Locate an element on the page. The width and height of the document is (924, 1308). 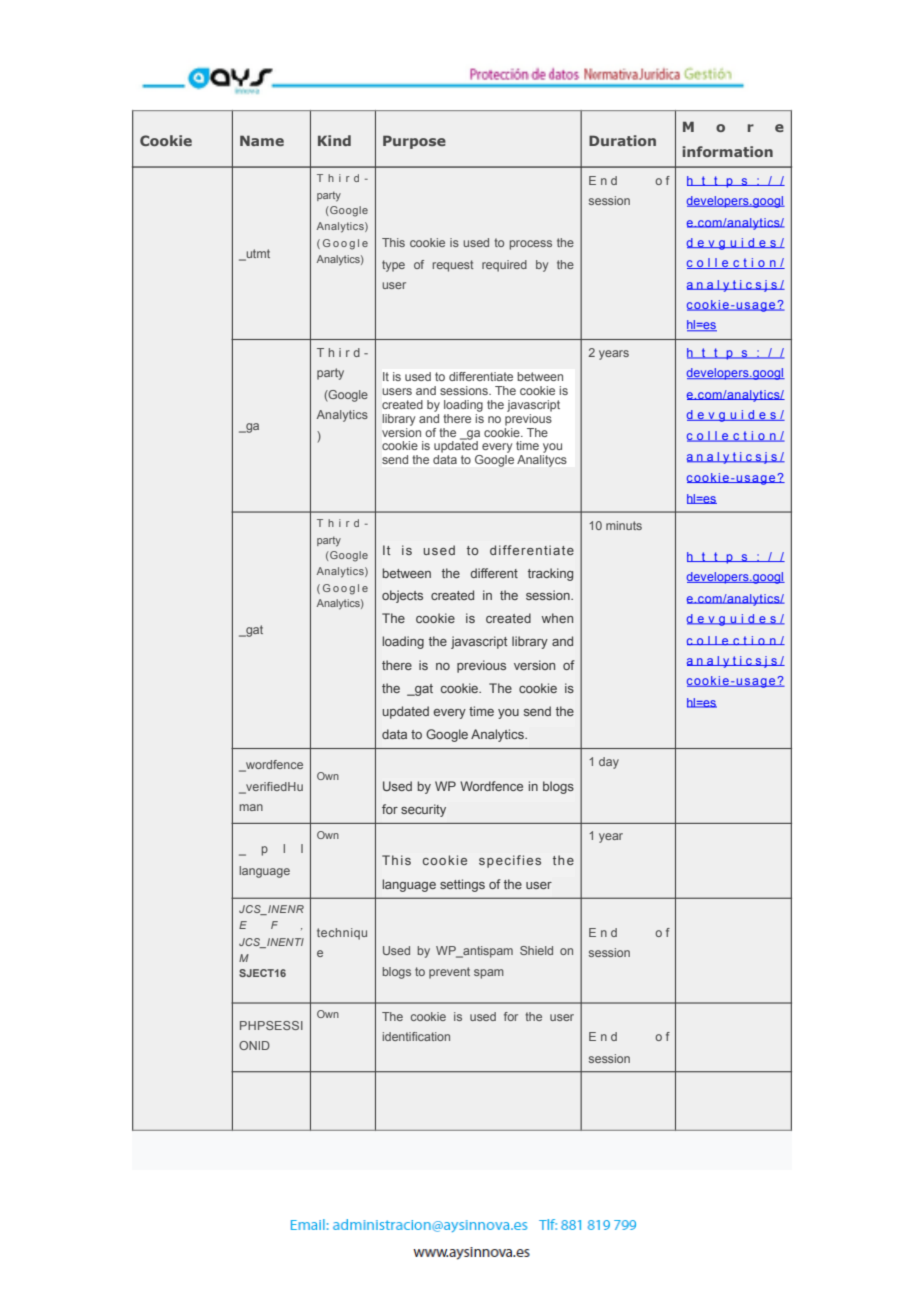
Duration is located at coordinates (622, 140).
